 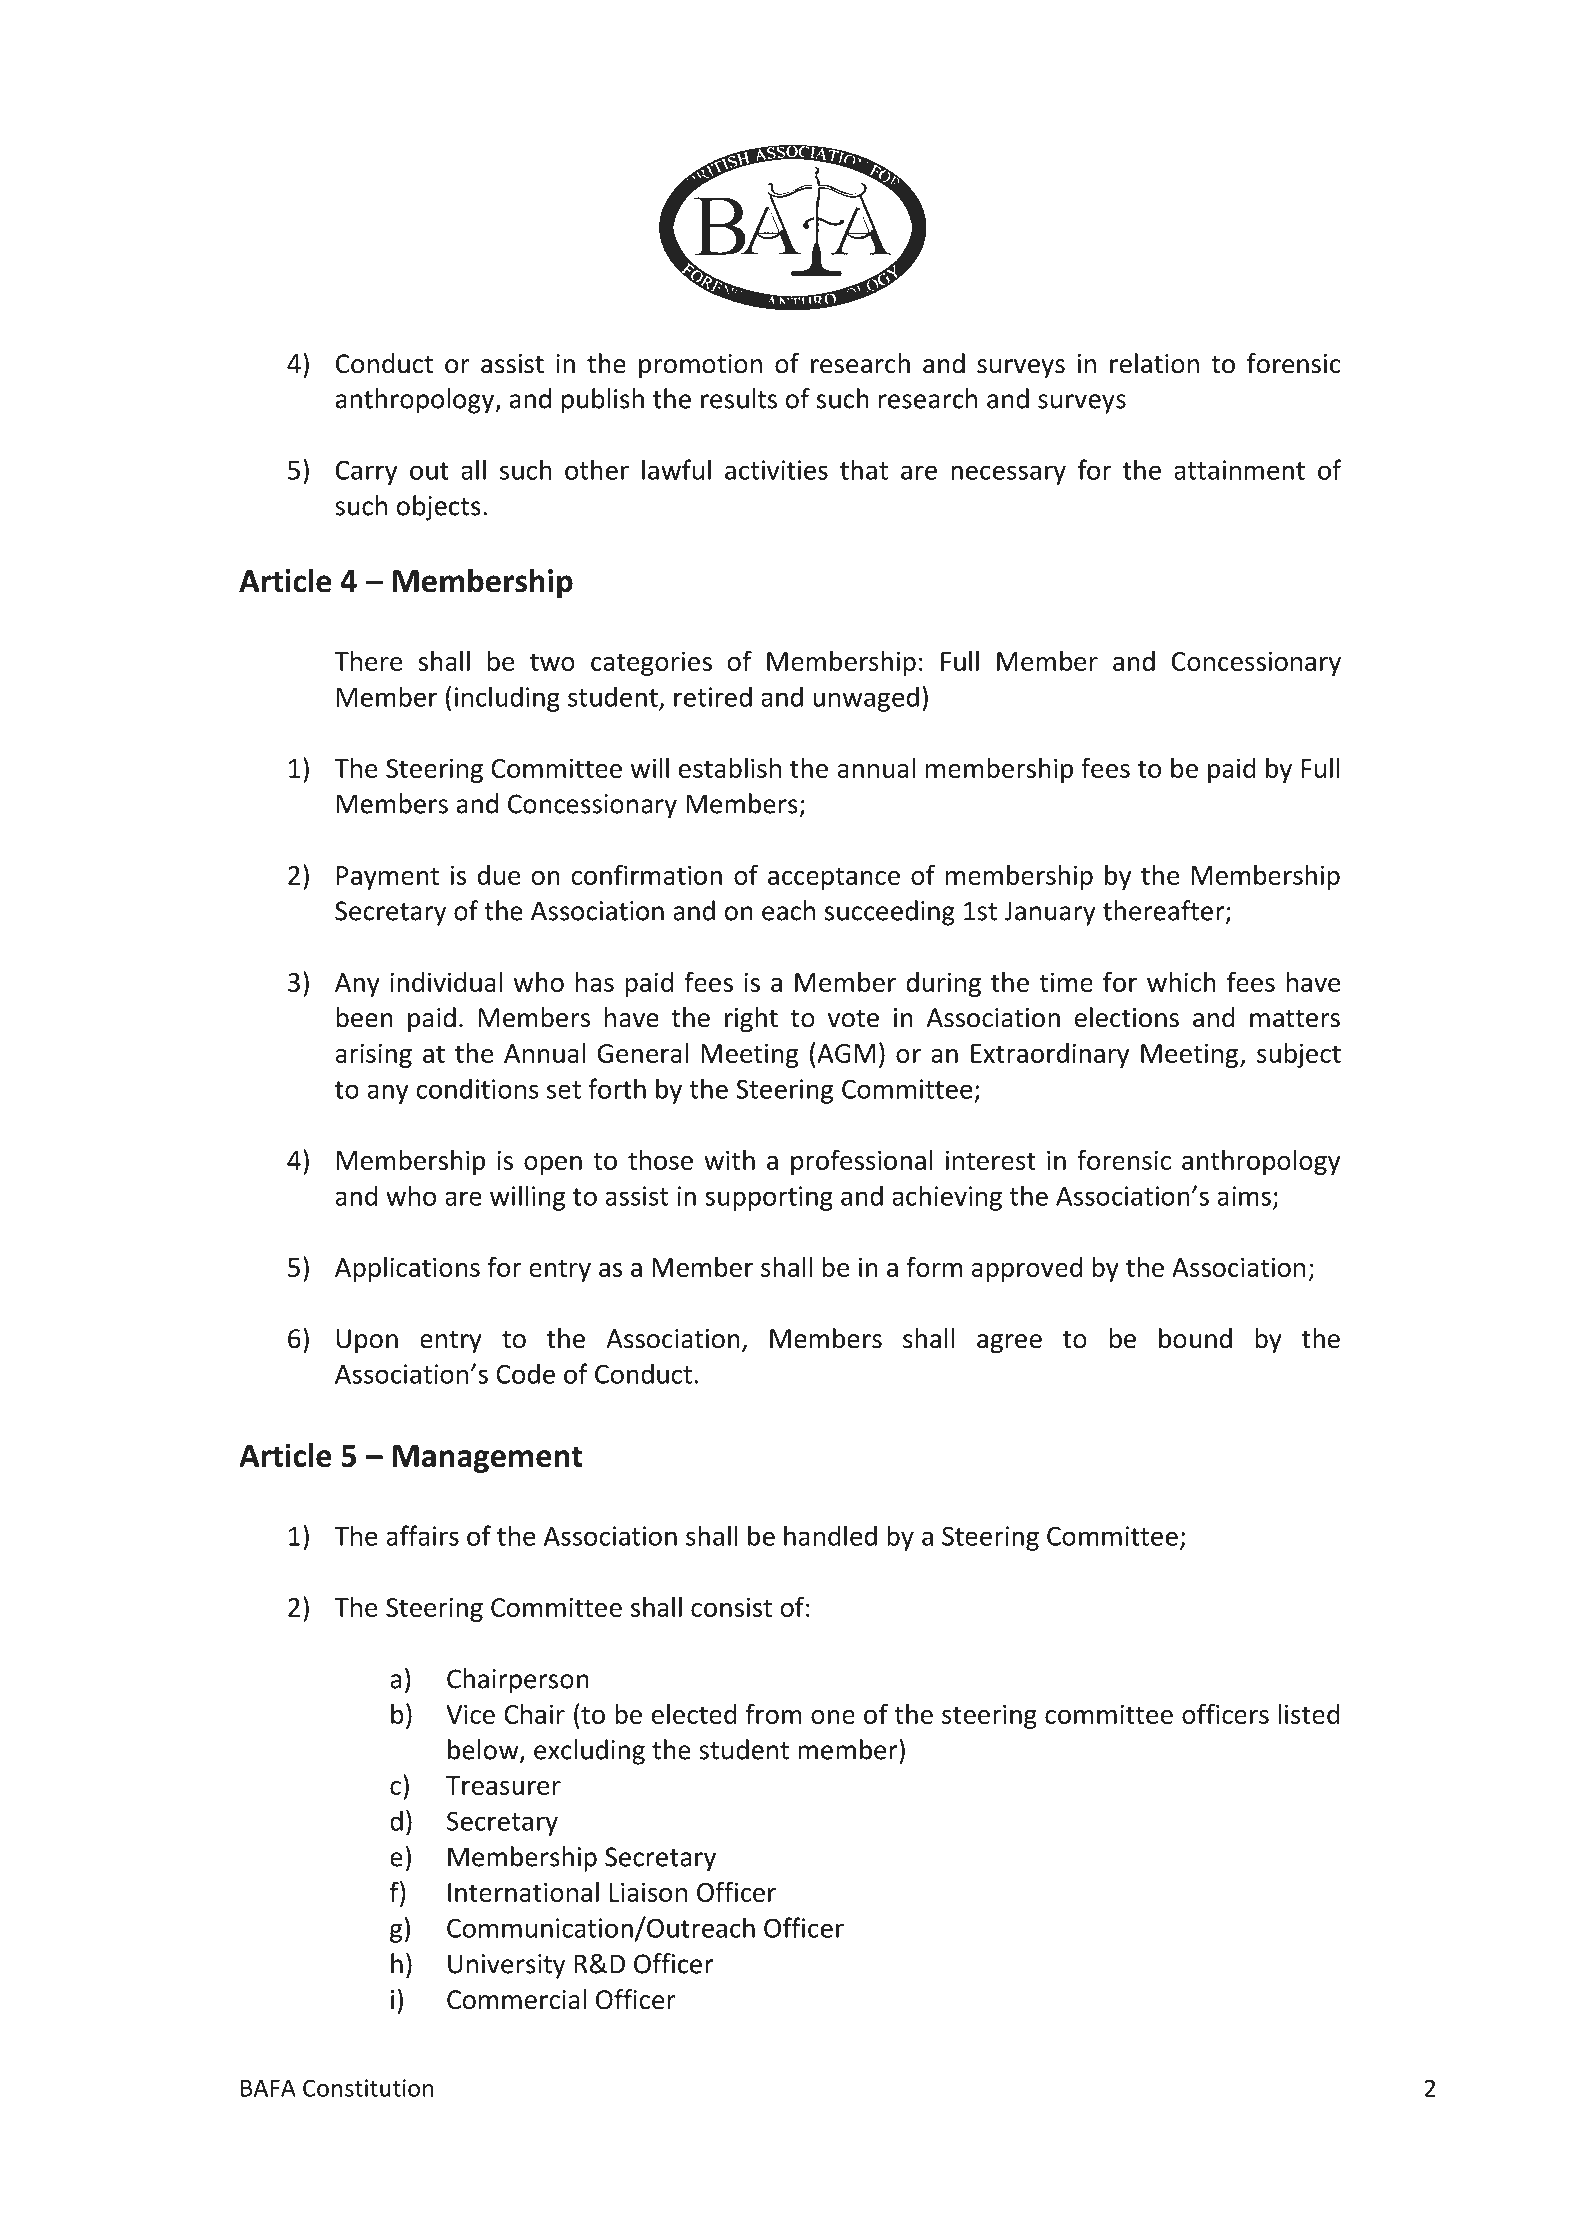 What do you see at coordinates (890, 913) in the screenshot?
I see `succeeding` at bounding box center [890, 913].
